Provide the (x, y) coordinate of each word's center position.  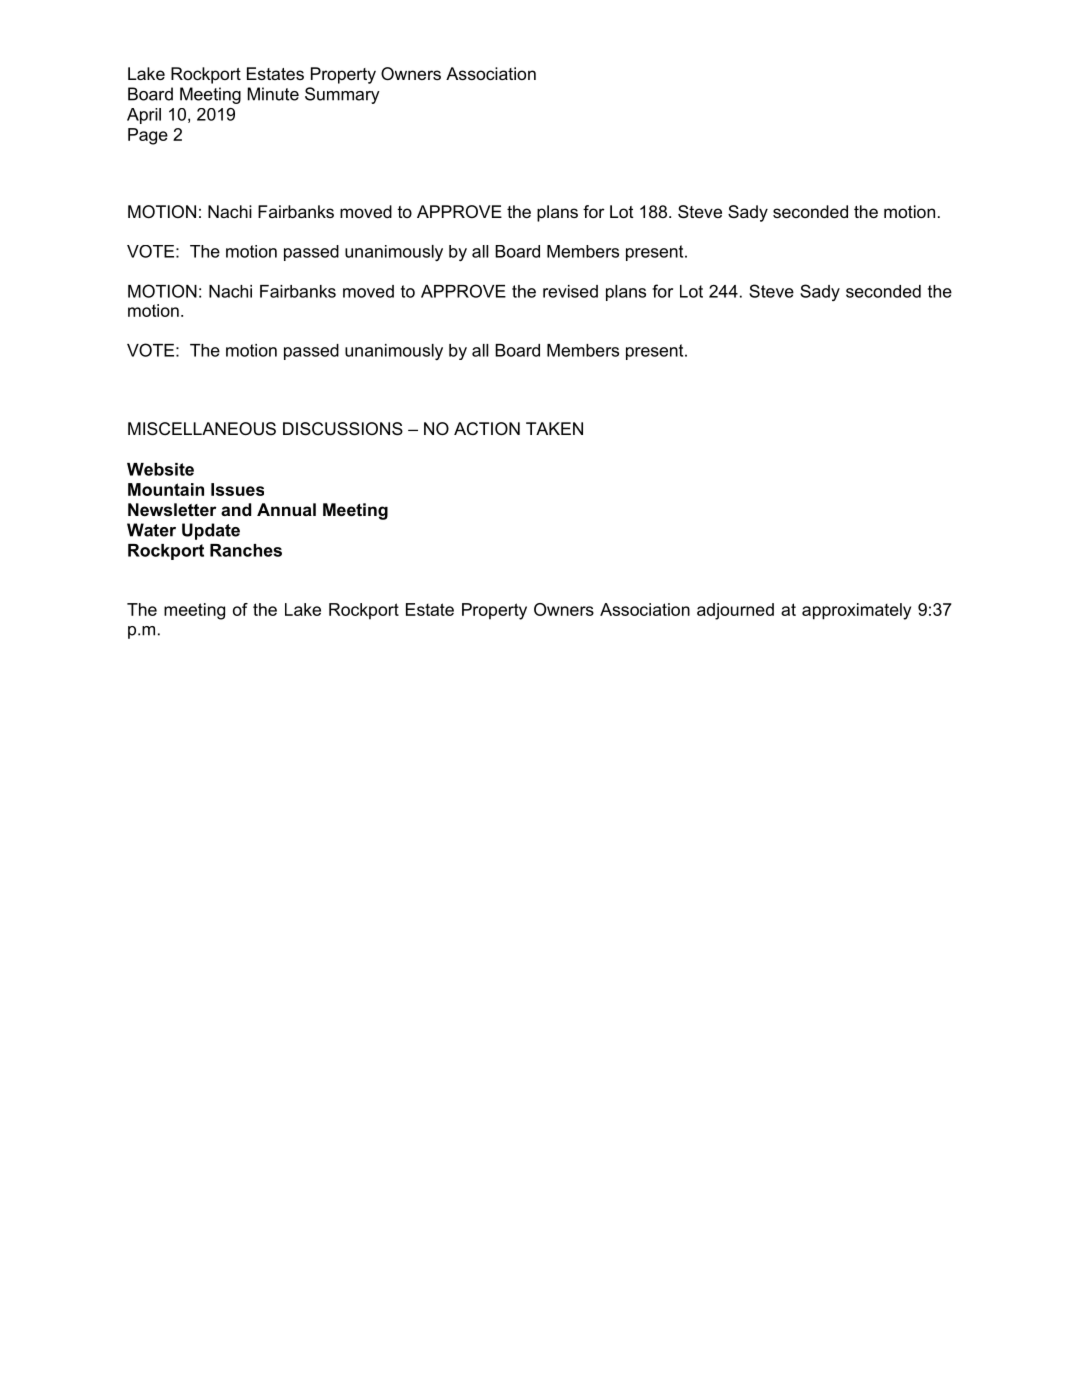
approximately (856, 611)
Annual (286, 509)
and (236, 509)
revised (570, 291)
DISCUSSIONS (343, 429)
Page (148, 136)
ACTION (487, 428)
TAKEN (554, 428)
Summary (342, 95)
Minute (273, 94)
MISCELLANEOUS (202, 429)
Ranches (246, 550)
